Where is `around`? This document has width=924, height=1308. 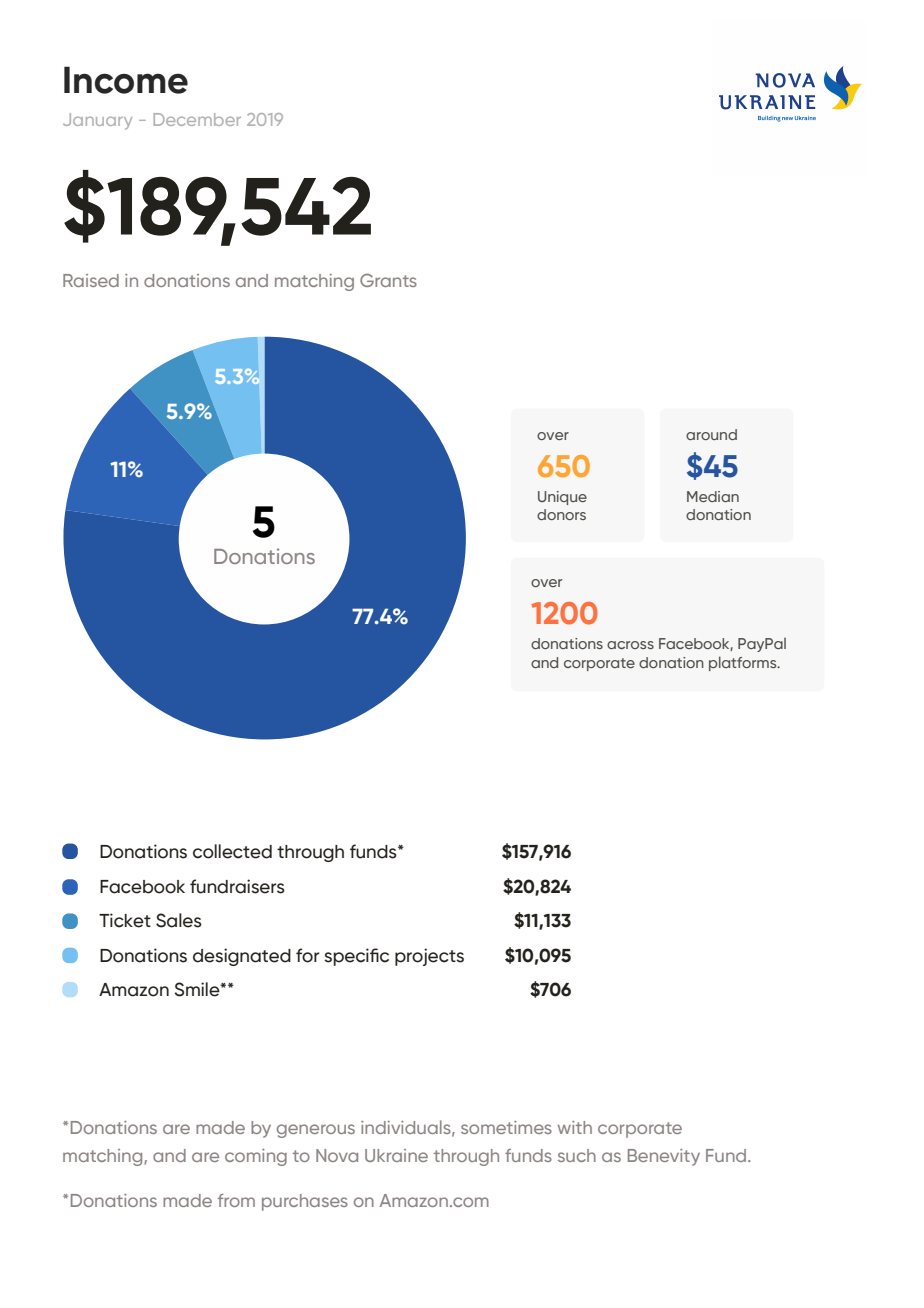 around is located at coordinates (711, 434).
